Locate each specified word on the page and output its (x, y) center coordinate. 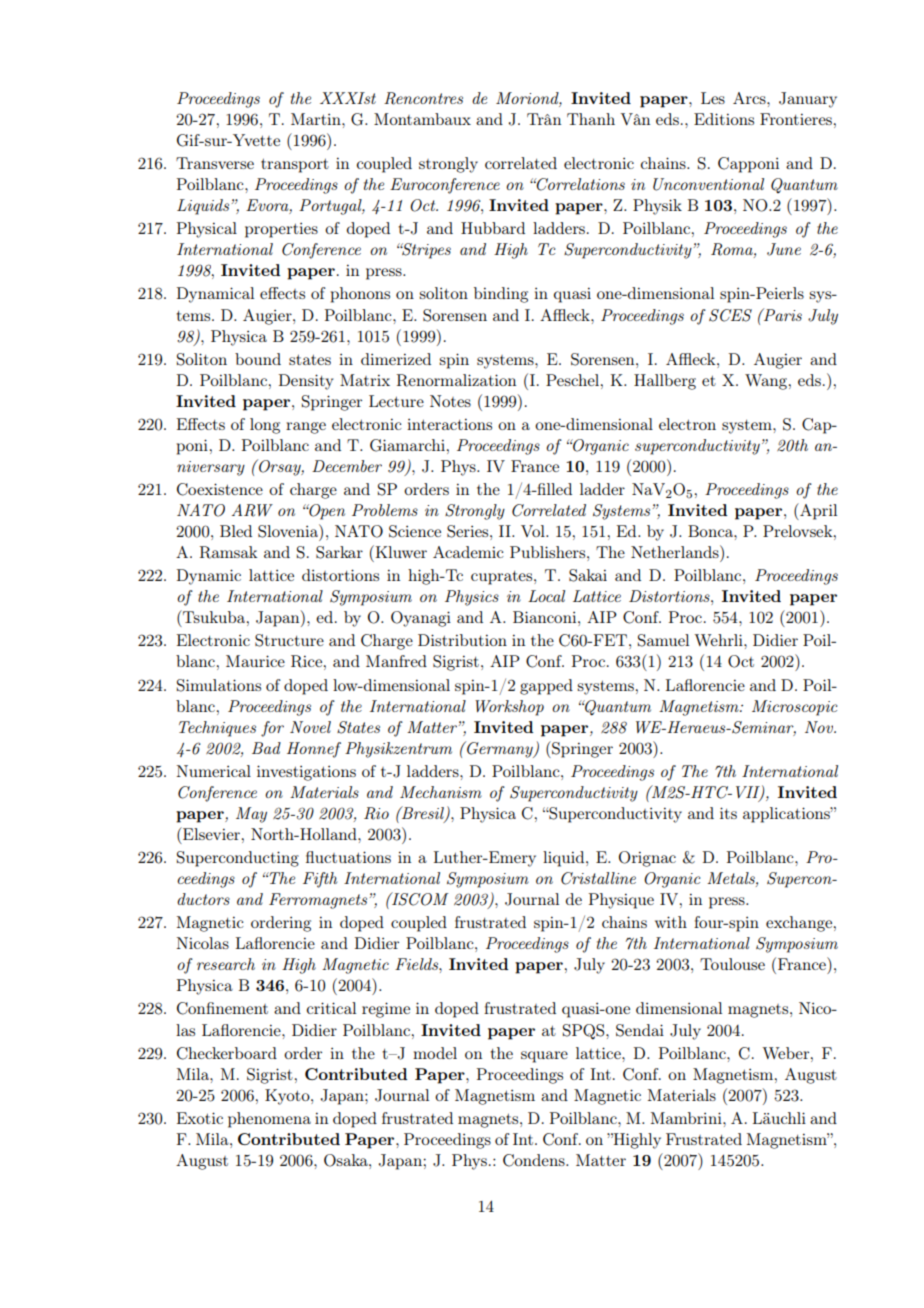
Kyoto (288, 1097)
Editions (724, 119)
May (251, 815)
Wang (767, 382)
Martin (317, 119)
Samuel (663, 640)
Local (546, 596)
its (728, 813)
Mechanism (441, 792)
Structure (289, 640)
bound (258, 359)
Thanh (591, 119)
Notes (450, 401)
